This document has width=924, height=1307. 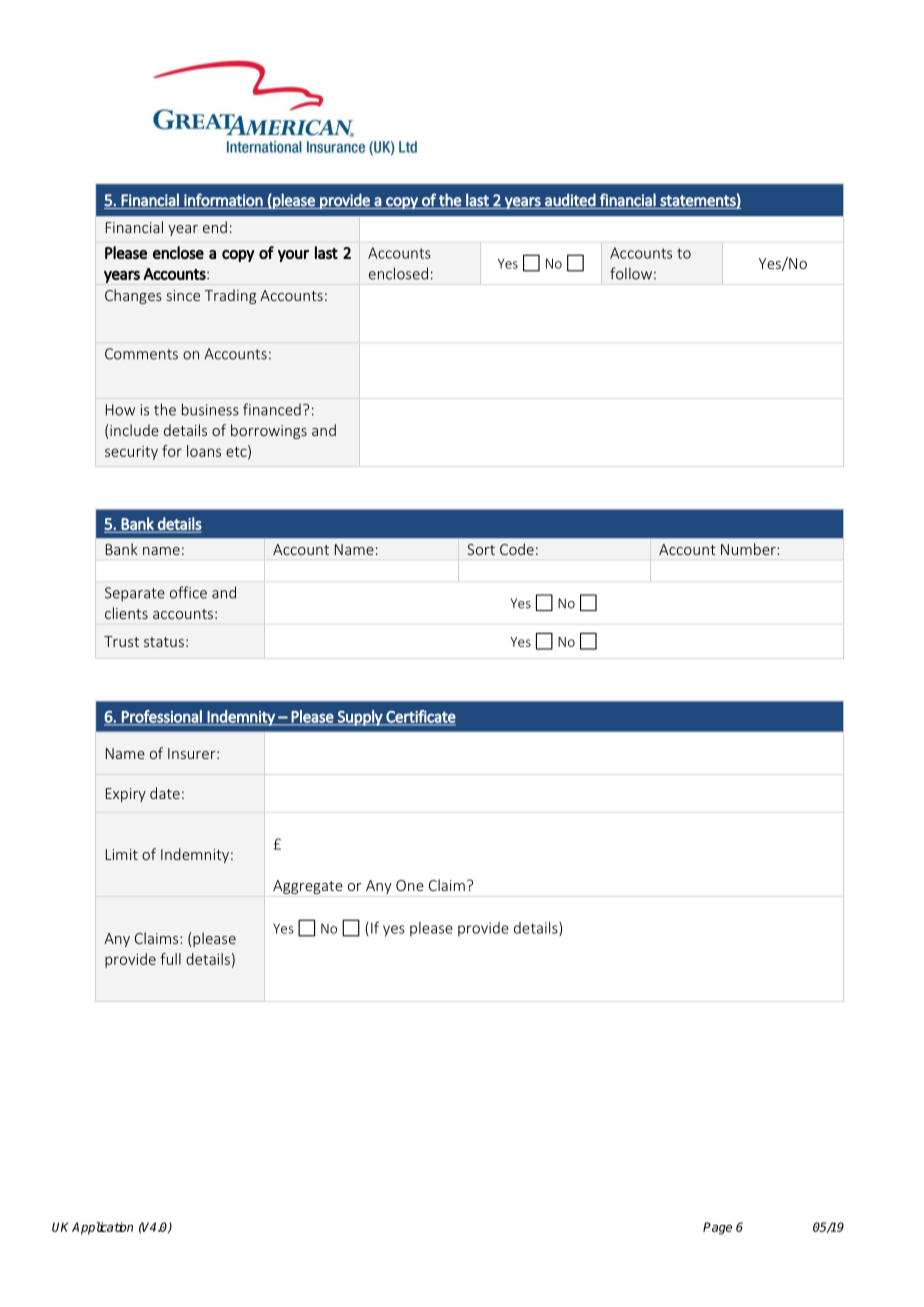 What do you see at coordinates (420, 717) in the document?
I see `Certificate` at bounding box center [420, 717].
